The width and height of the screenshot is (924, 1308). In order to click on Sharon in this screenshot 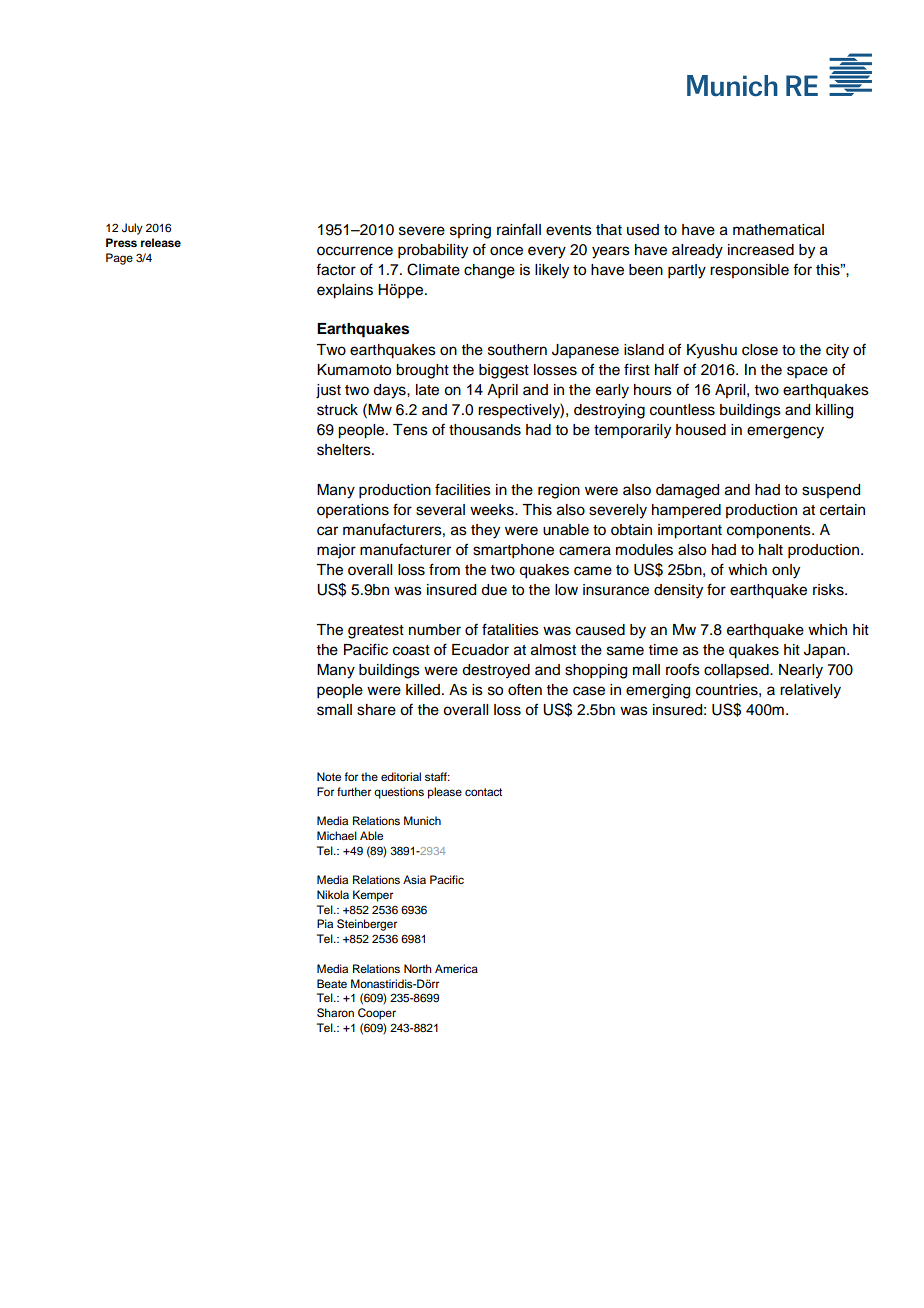, I will do `click(335, 1013)`.
